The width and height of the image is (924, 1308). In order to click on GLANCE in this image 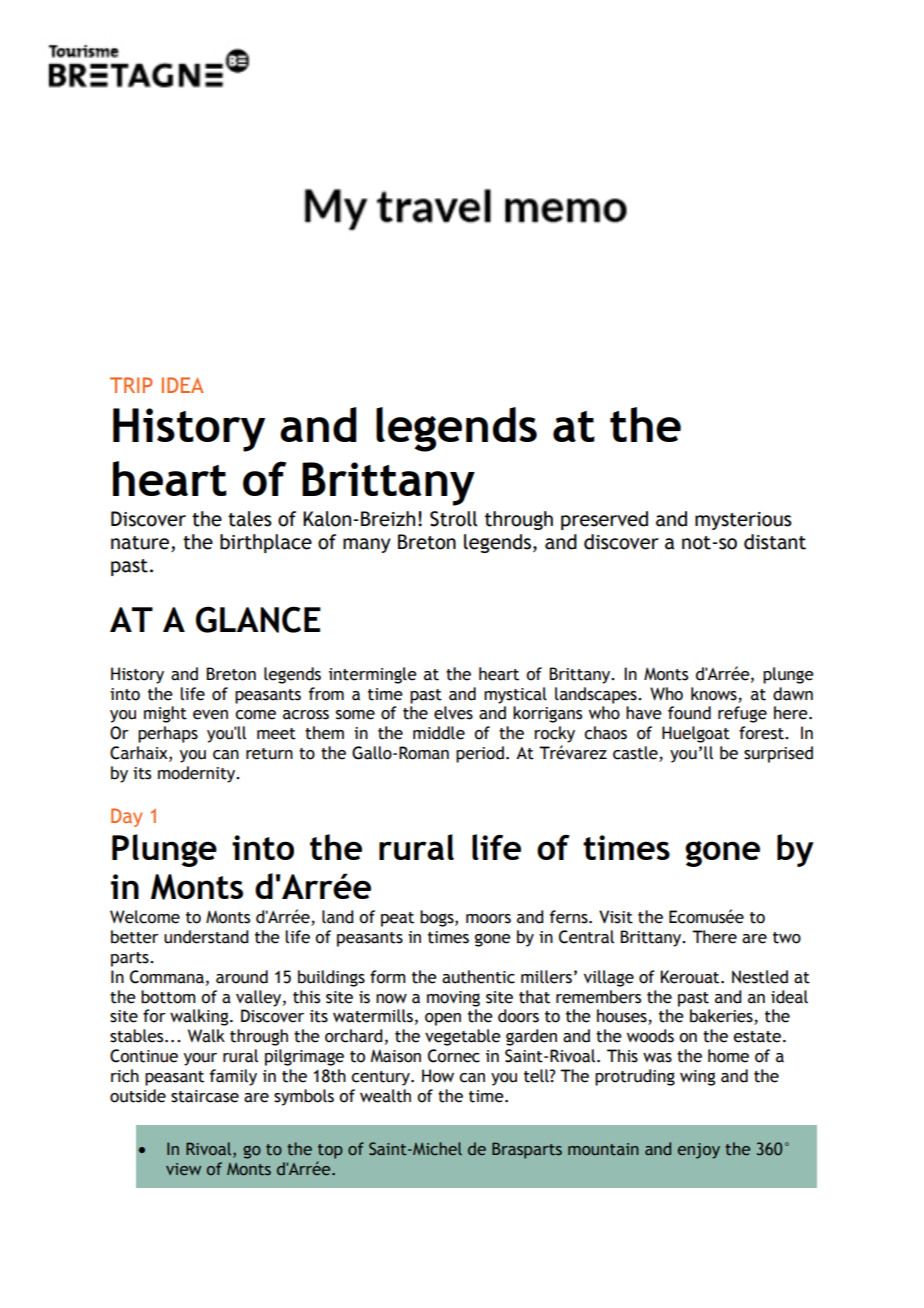, I will do `click(258, 619)`.
